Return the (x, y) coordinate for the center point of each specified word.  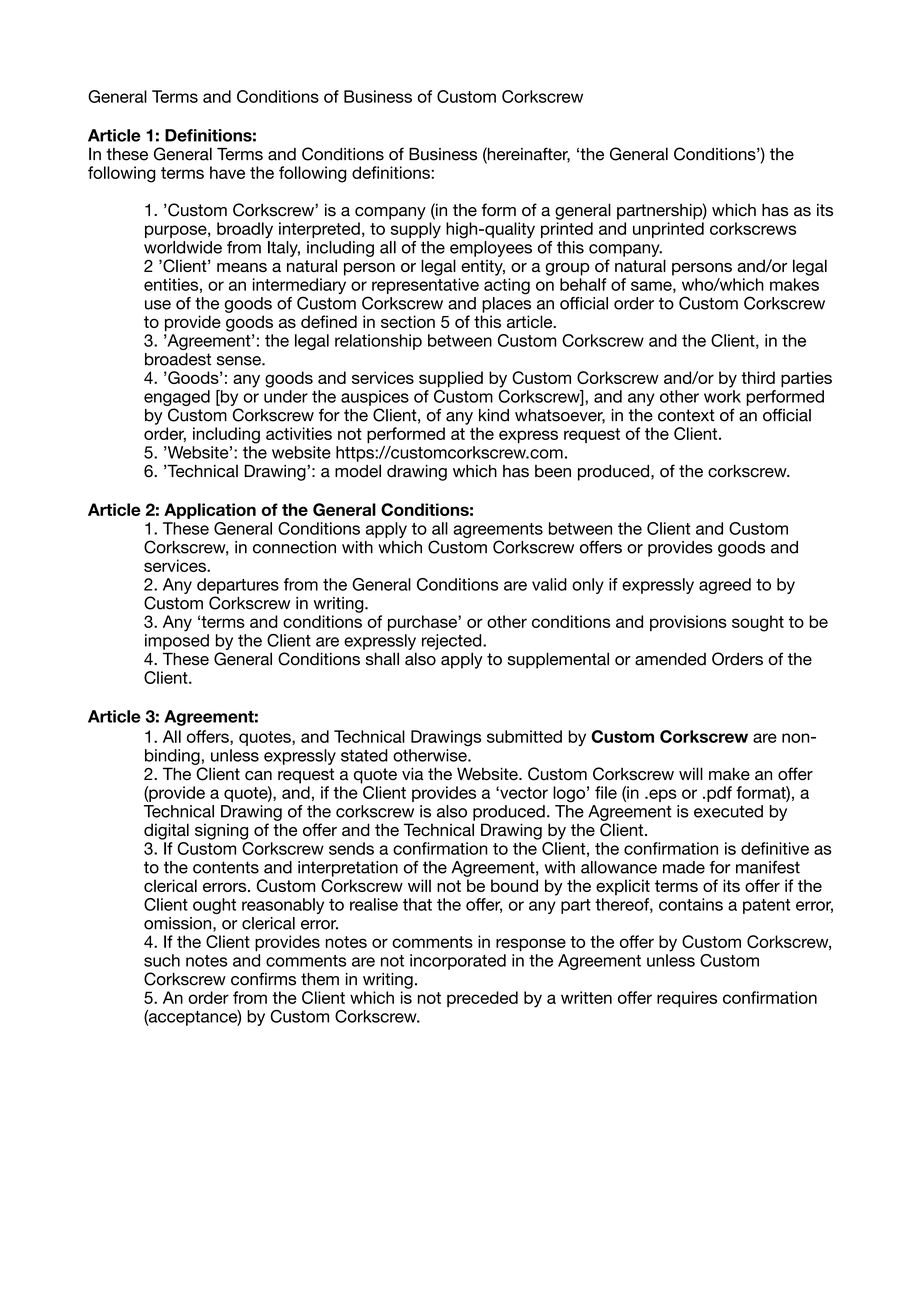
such (162, 960)
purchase (423, 623)
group (568, 269)
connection (294, 547)
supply (416, 230)
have (227, 172)
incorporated (458, 962)
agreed (725, 586)
